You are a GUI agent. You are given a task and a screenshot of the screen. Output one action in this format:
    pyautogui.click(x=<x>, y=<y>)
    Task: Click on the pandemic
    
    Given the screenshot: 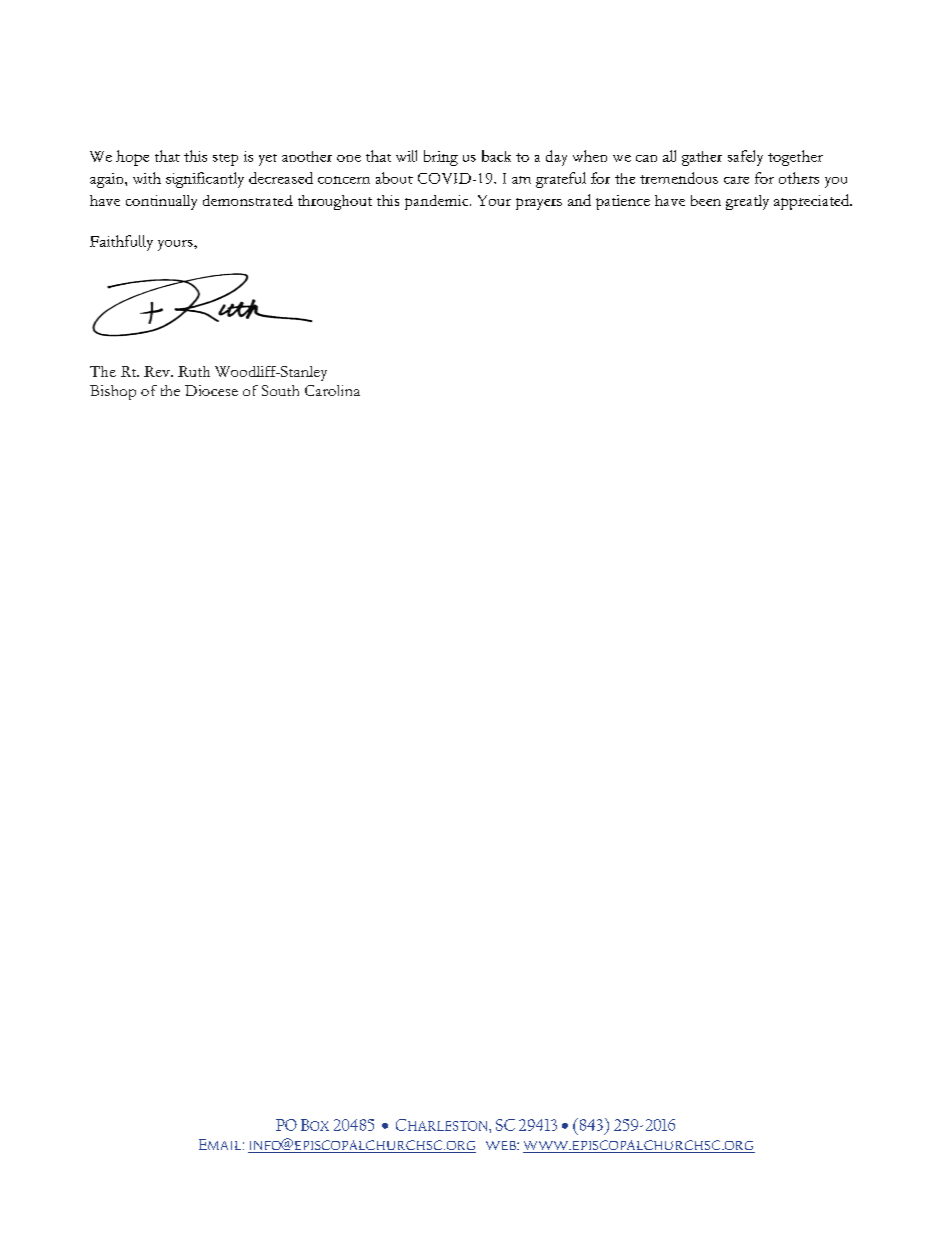 What is the action you would take?
    pyautogui.click(x=438, y=202)
